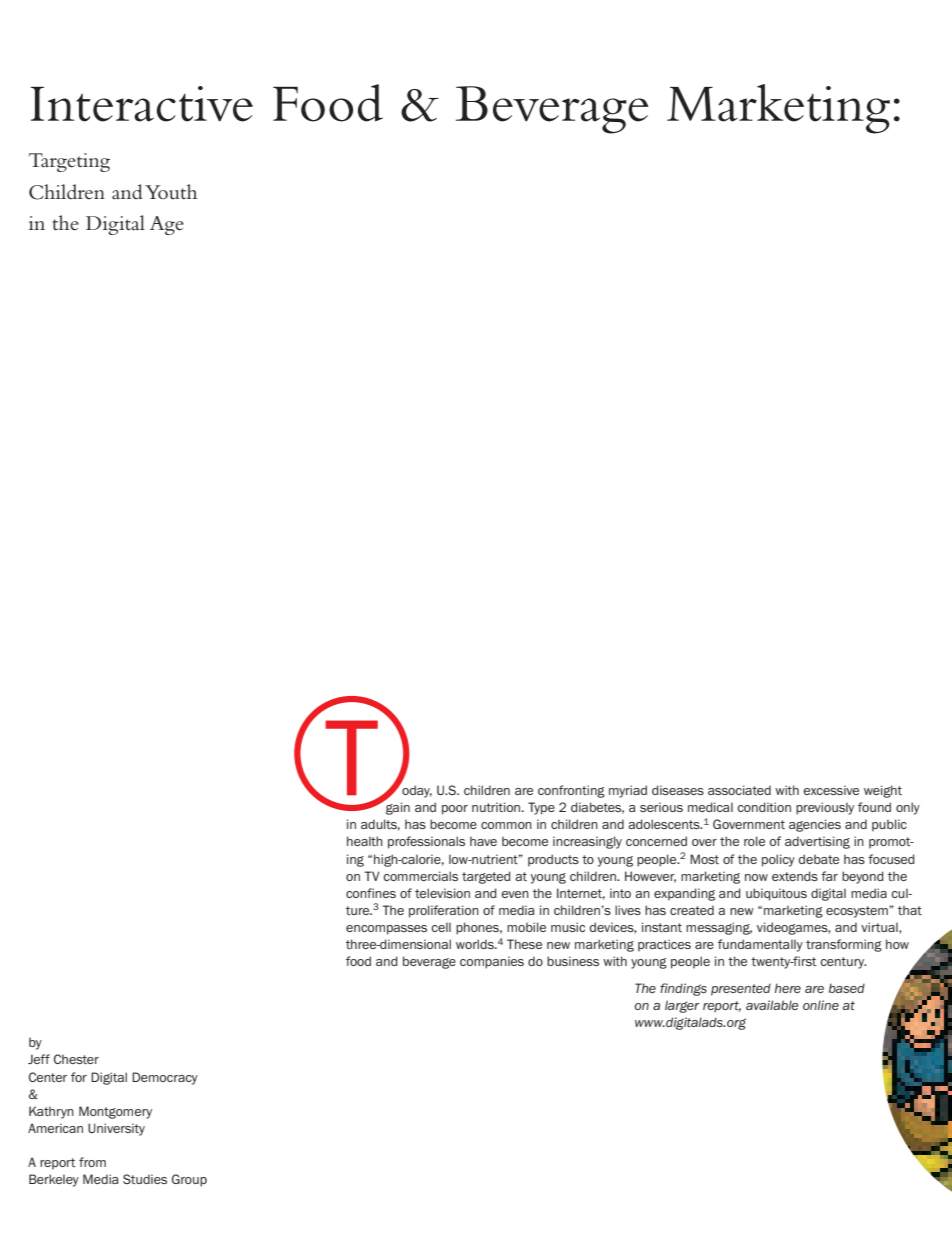 This screenshot has width=952, height=1233. I want to click on Group, so click(189, 1180).
